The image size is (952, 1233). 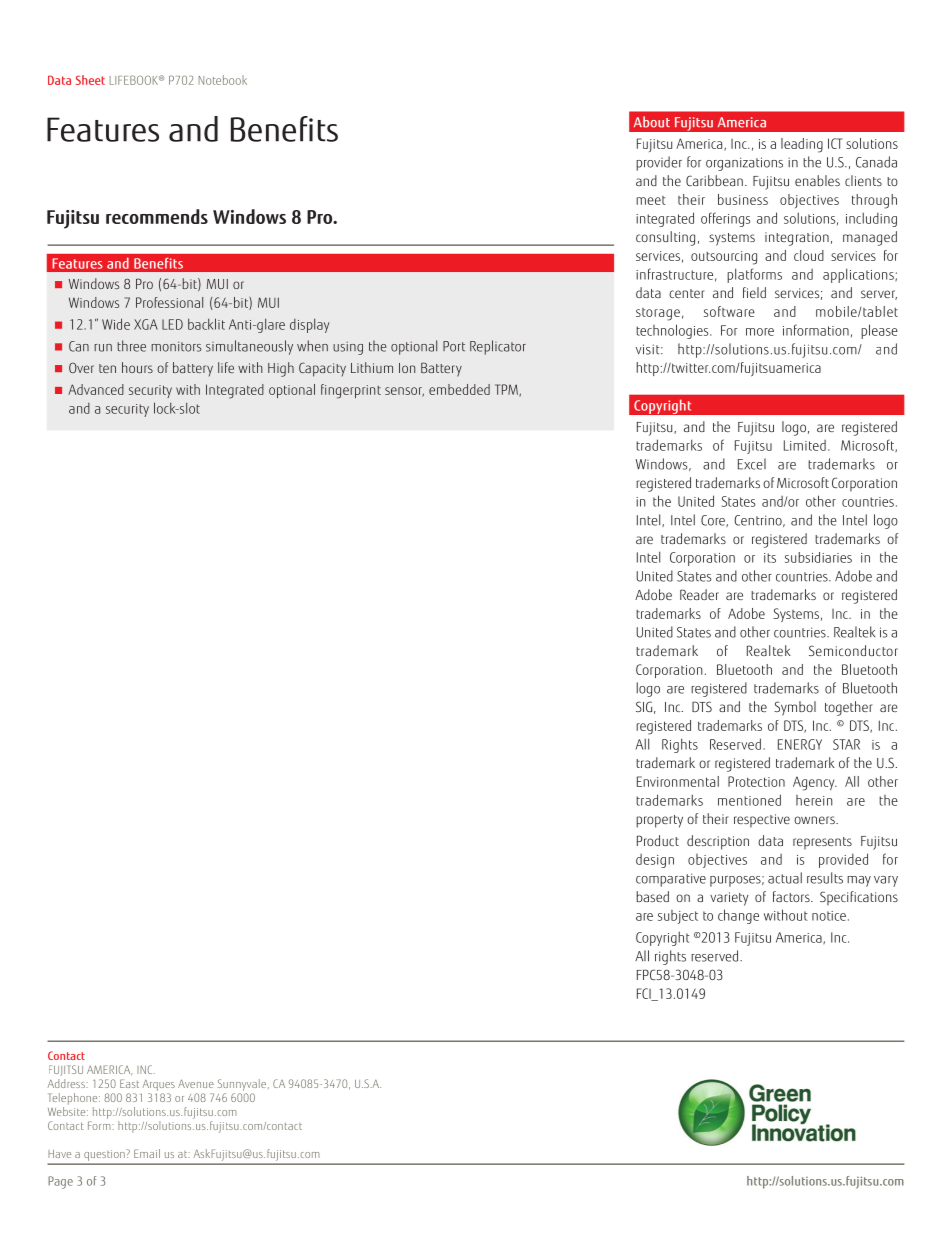 I want to click on Avenue, so click(x=196, y=1083).
